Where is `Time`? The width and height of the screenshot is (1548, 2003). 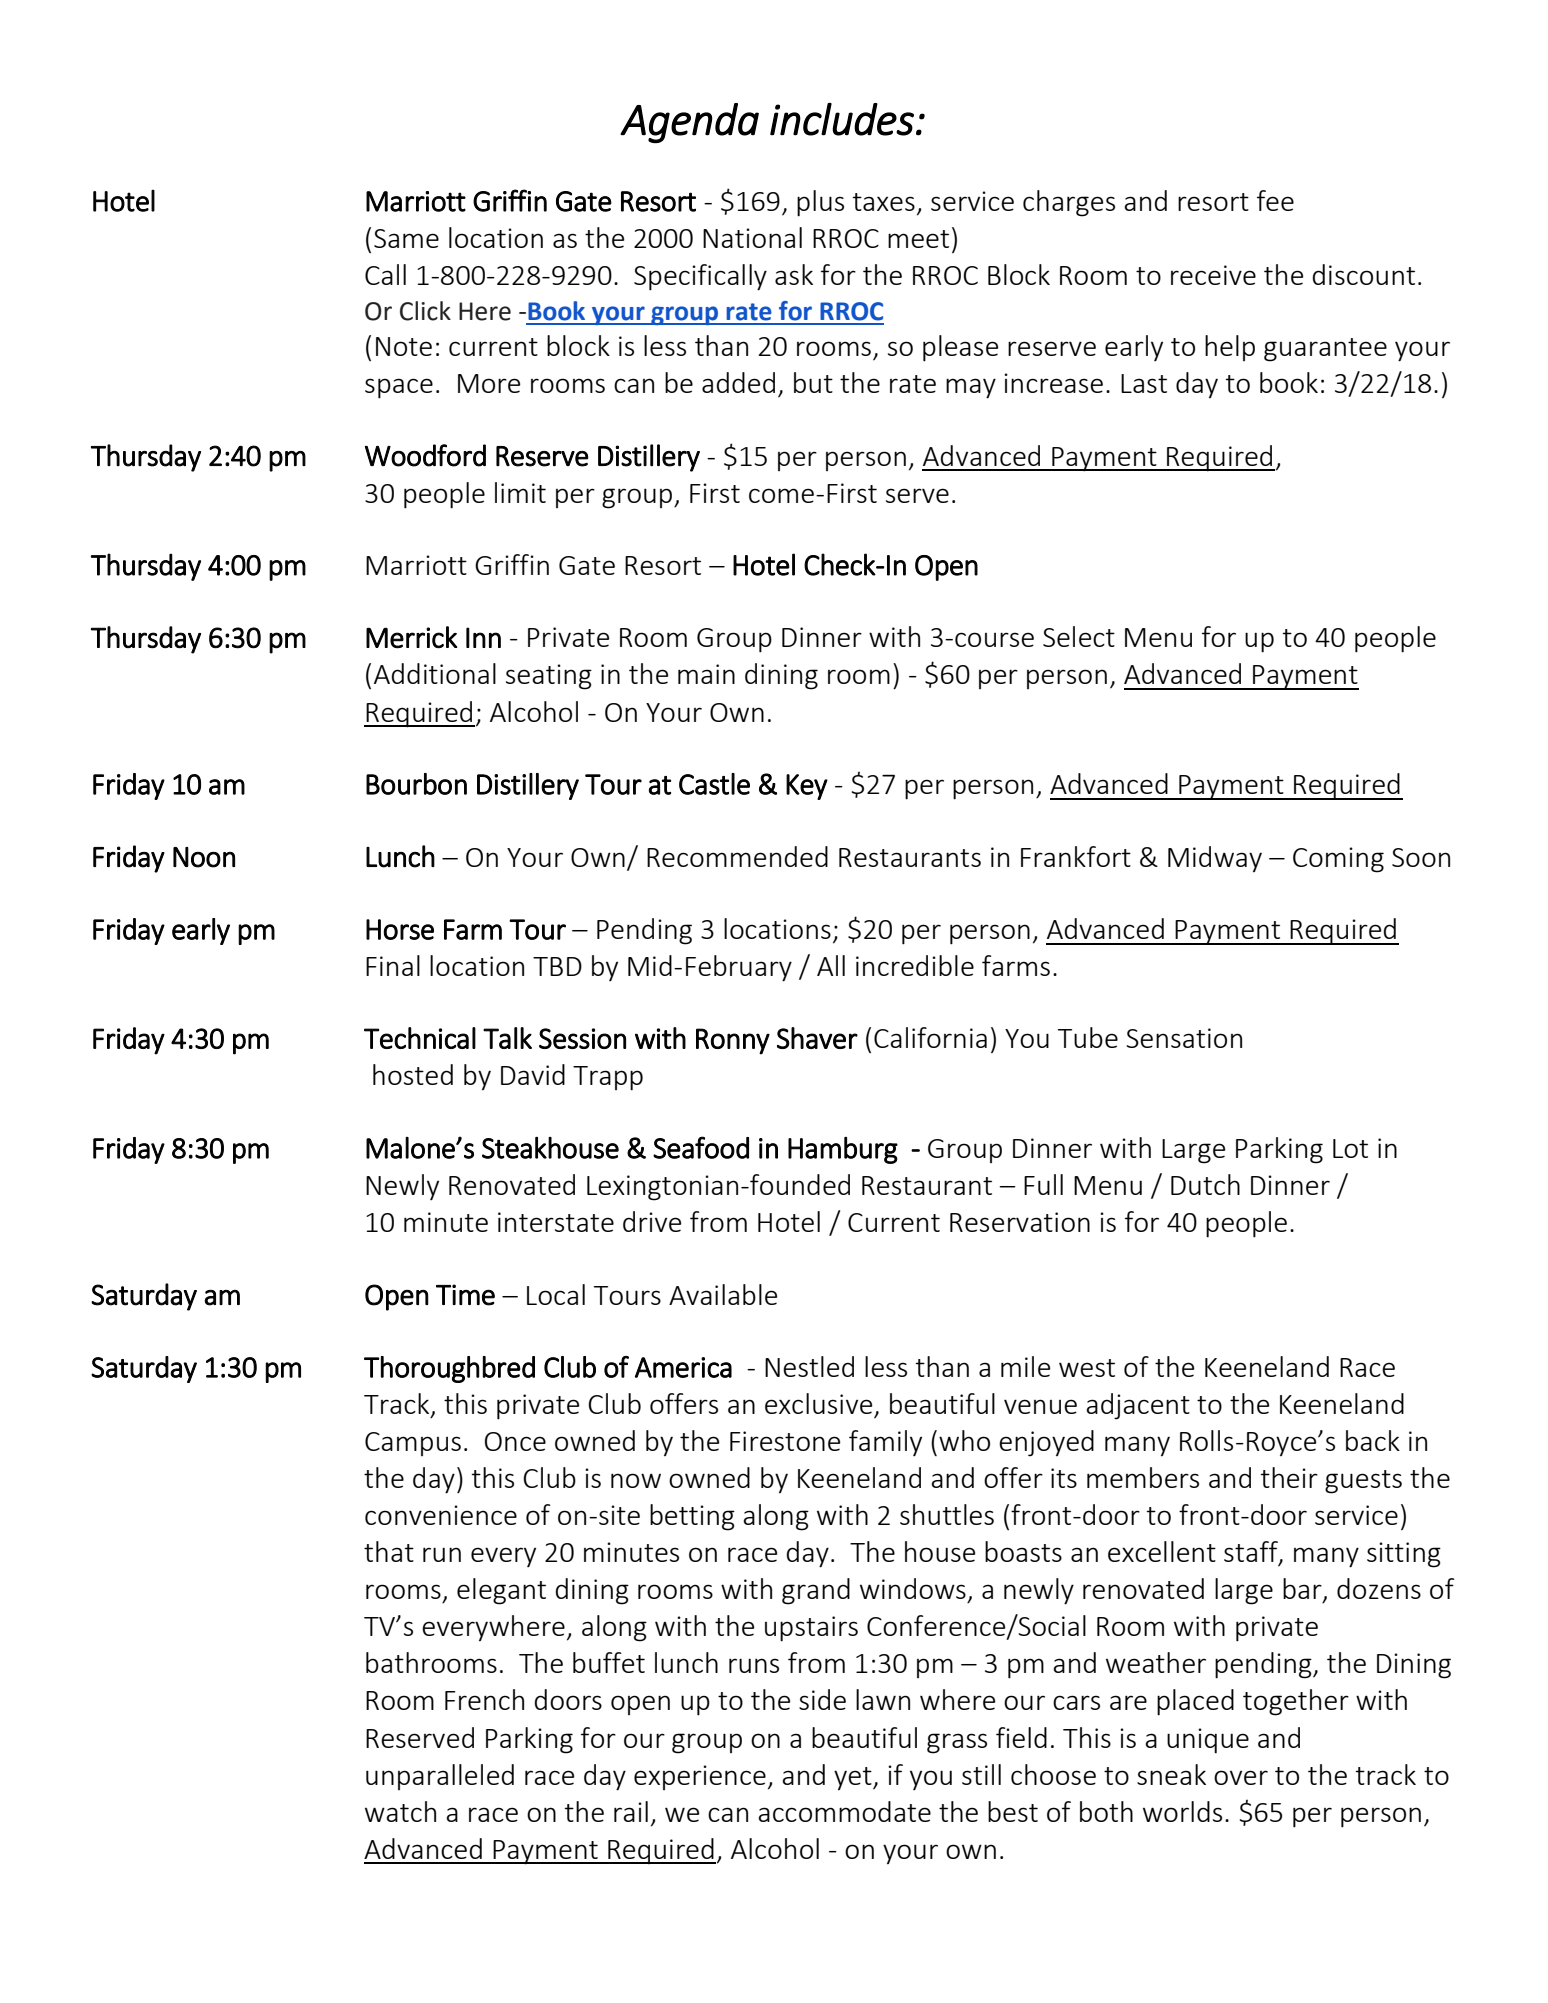
Time is located at coordinates (465, 1295).
